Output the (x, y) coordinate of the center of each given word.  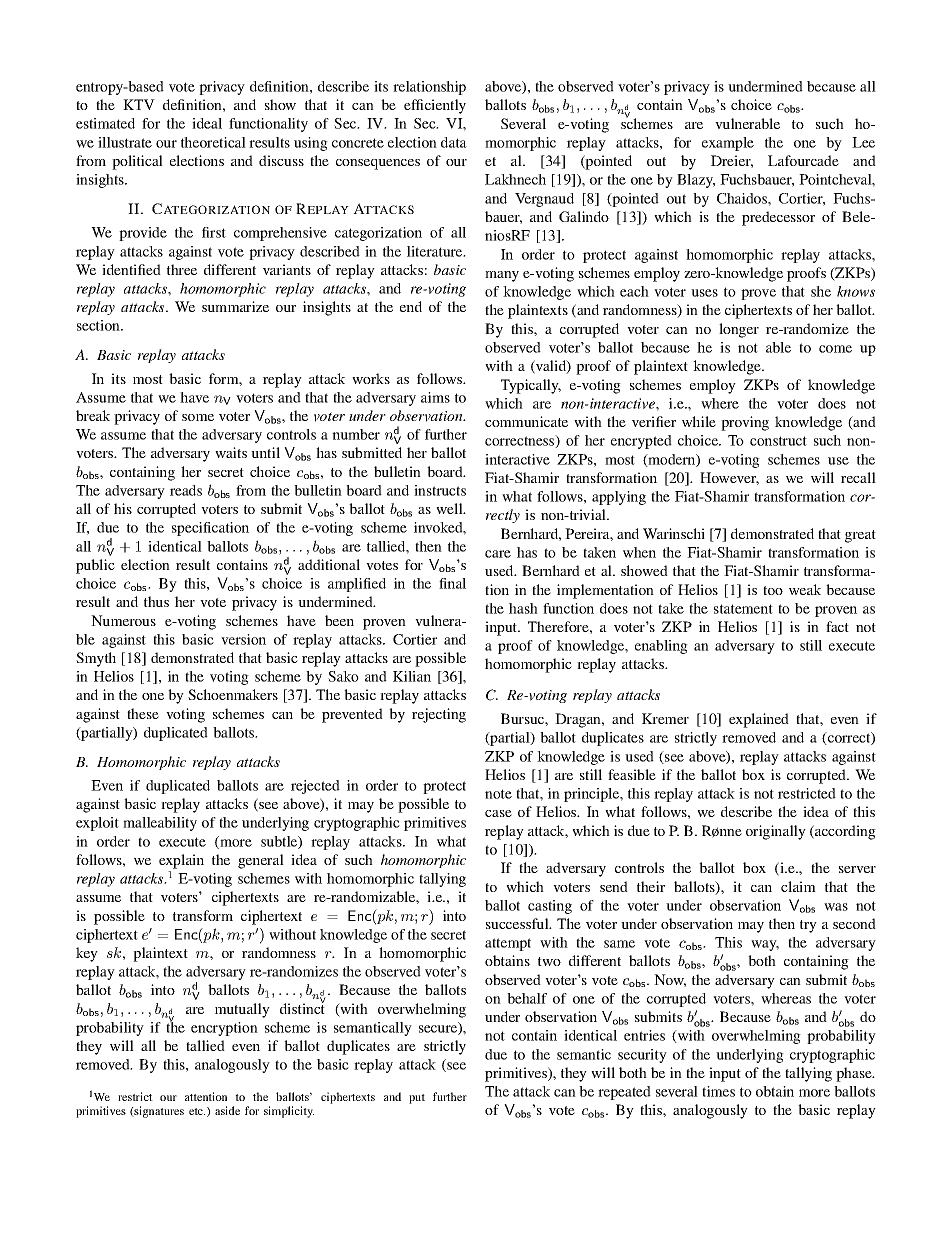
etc (197, 1111)
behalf (527, 998)
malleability (160, 824)
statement (743, 609)
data (454, 142)
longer (739, 330)
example (728, 144)
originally (776, 832)
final (452, 583)
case (498, 813)
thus (156, 601)
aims (435, 397)
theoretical (213, 142)
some (198, 417)
